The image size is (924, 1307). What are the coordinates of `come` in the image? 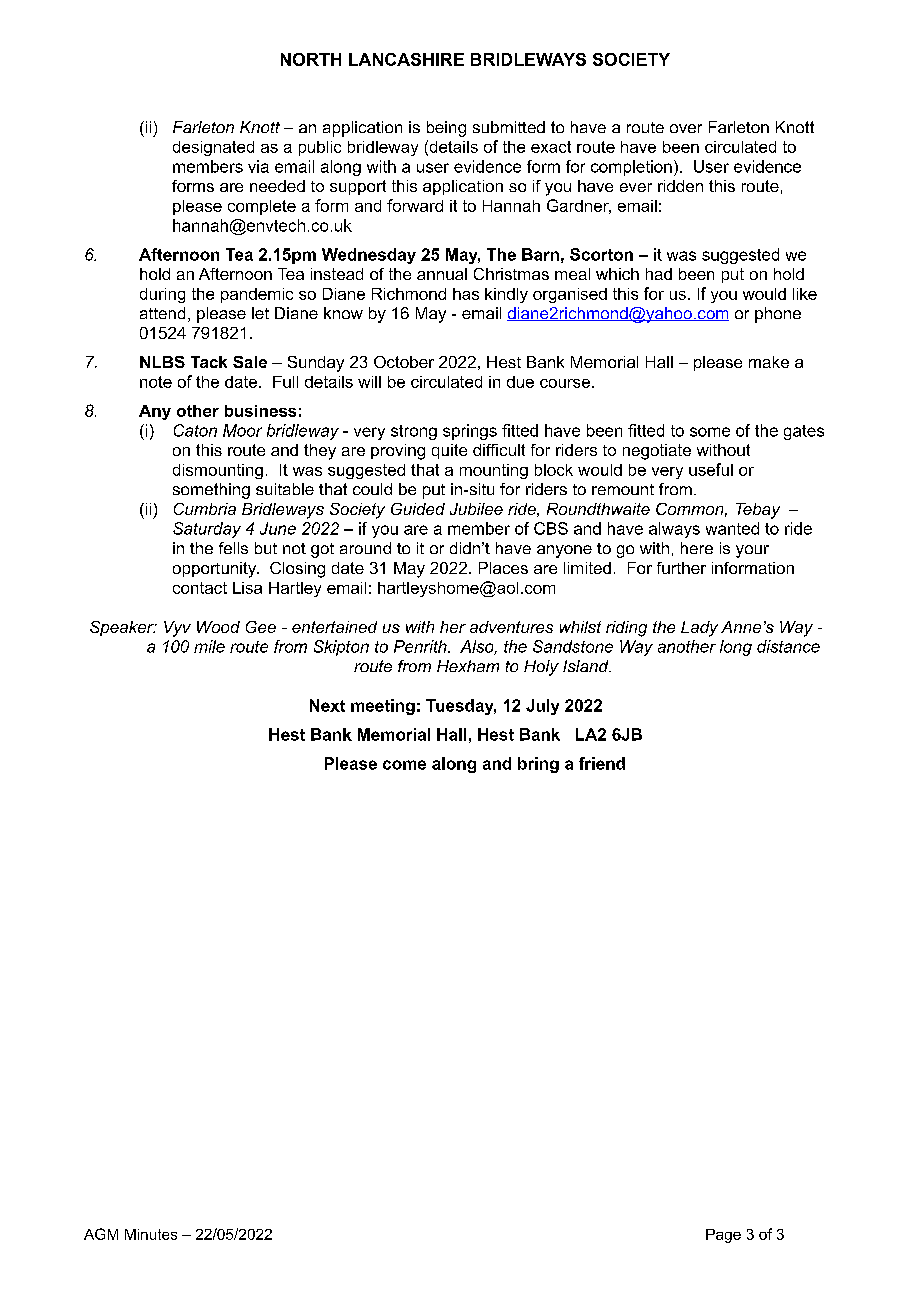 It's located at (404, 765).
